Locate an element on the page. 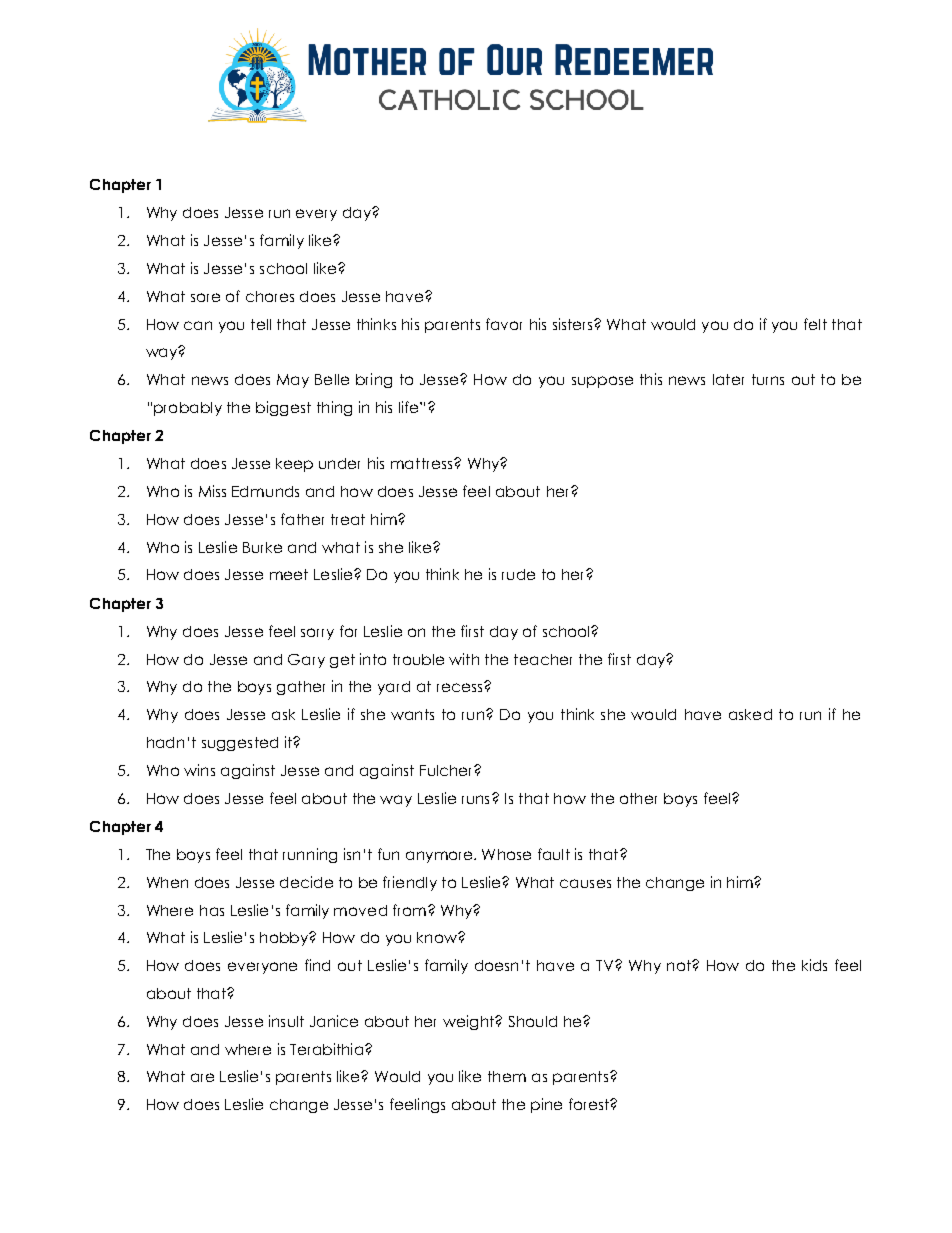 This image has height=1233, width=952. Whose is located at coordinates (506, 854).
